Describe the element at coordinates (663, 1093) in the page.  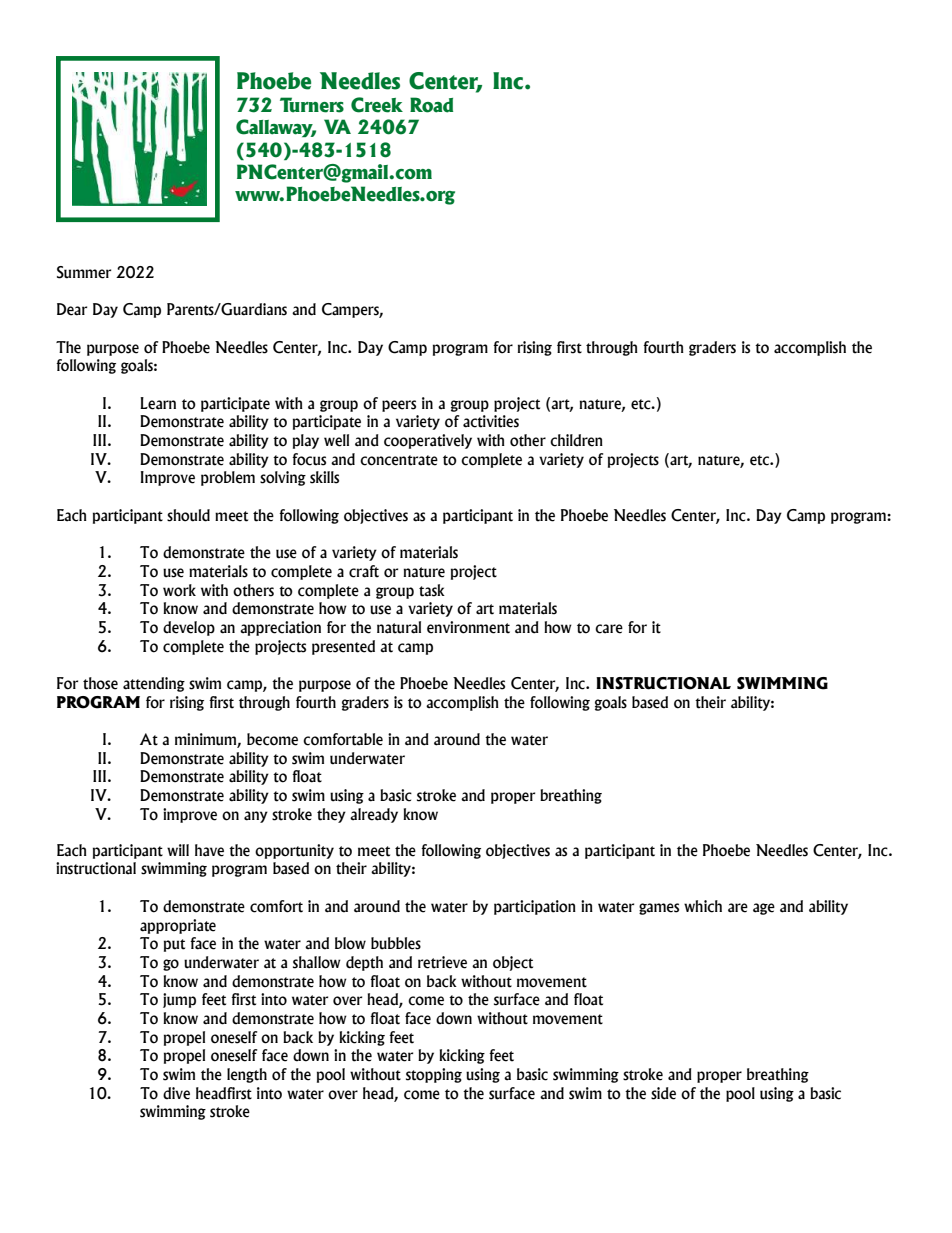
I see `side` at that location.
